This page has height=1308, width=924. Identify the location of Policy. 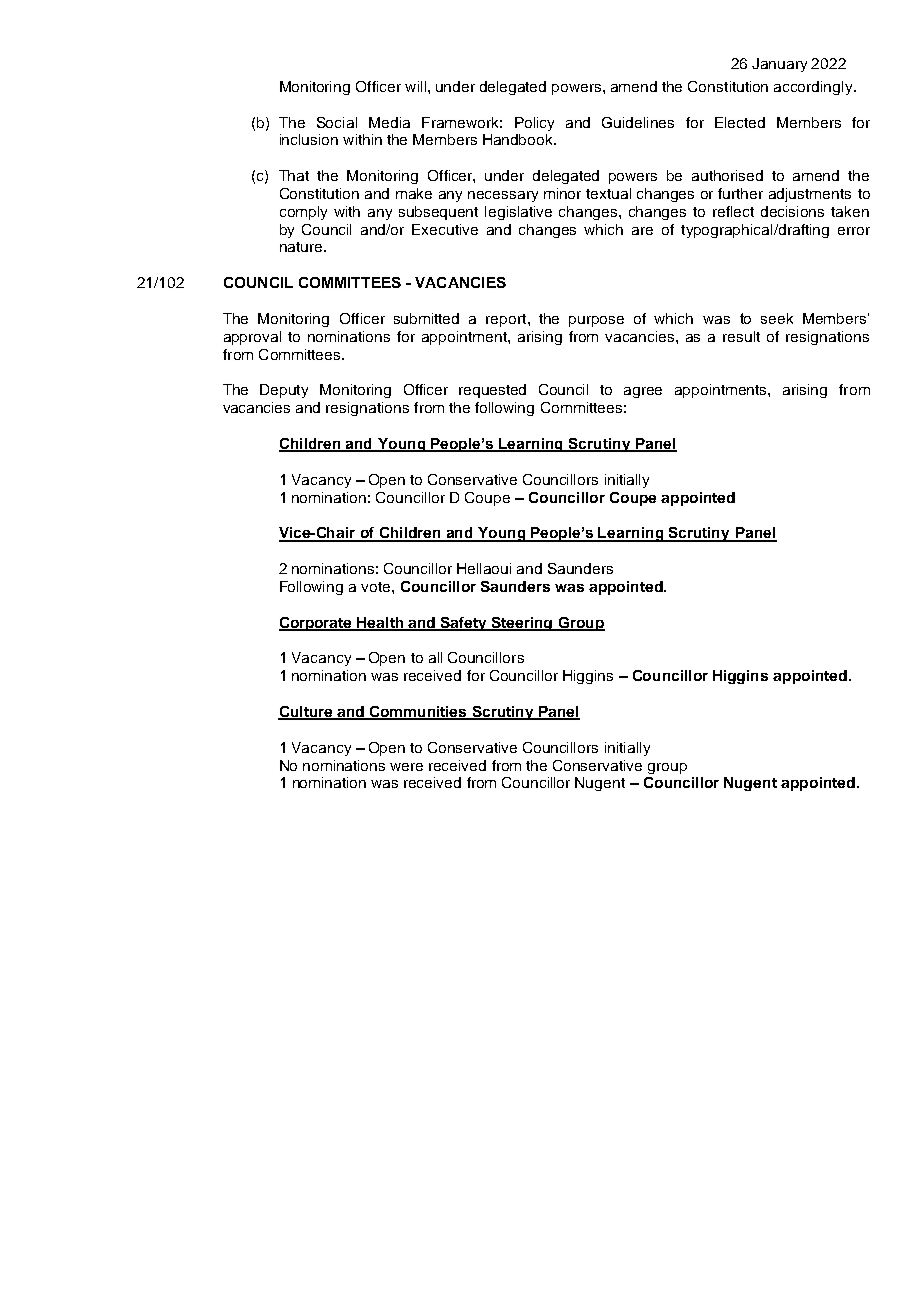
(534, 124).
